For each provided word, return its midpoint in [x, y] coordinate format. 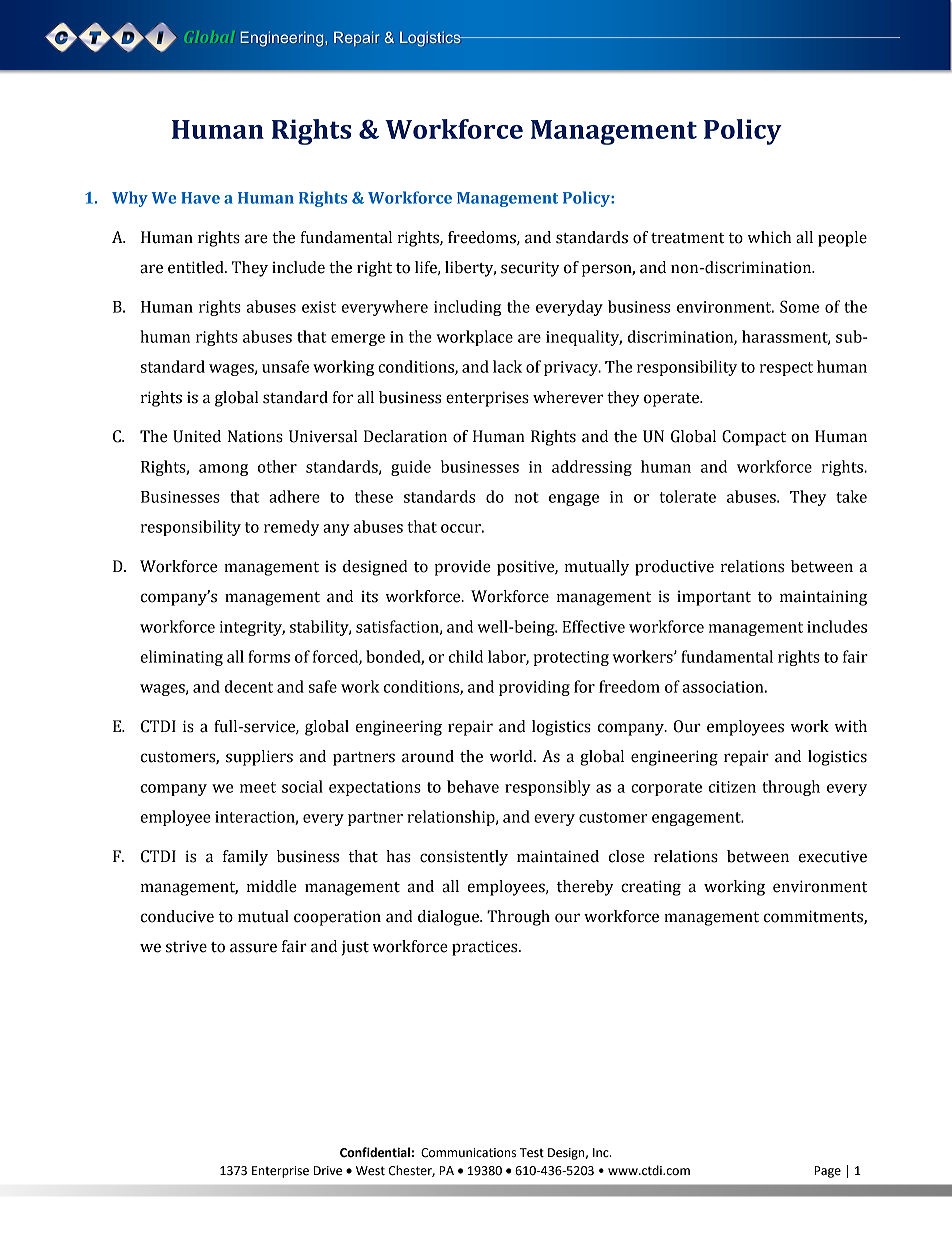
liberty [470, 269]
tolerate [687, 496]
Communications [468, 1153]
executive [833, 856]
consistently [464, 858]
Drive [328, 1171]
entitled [197, 267]
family [245, 858]
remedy [291, 528]
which [769, 237]
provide [462, 568]
